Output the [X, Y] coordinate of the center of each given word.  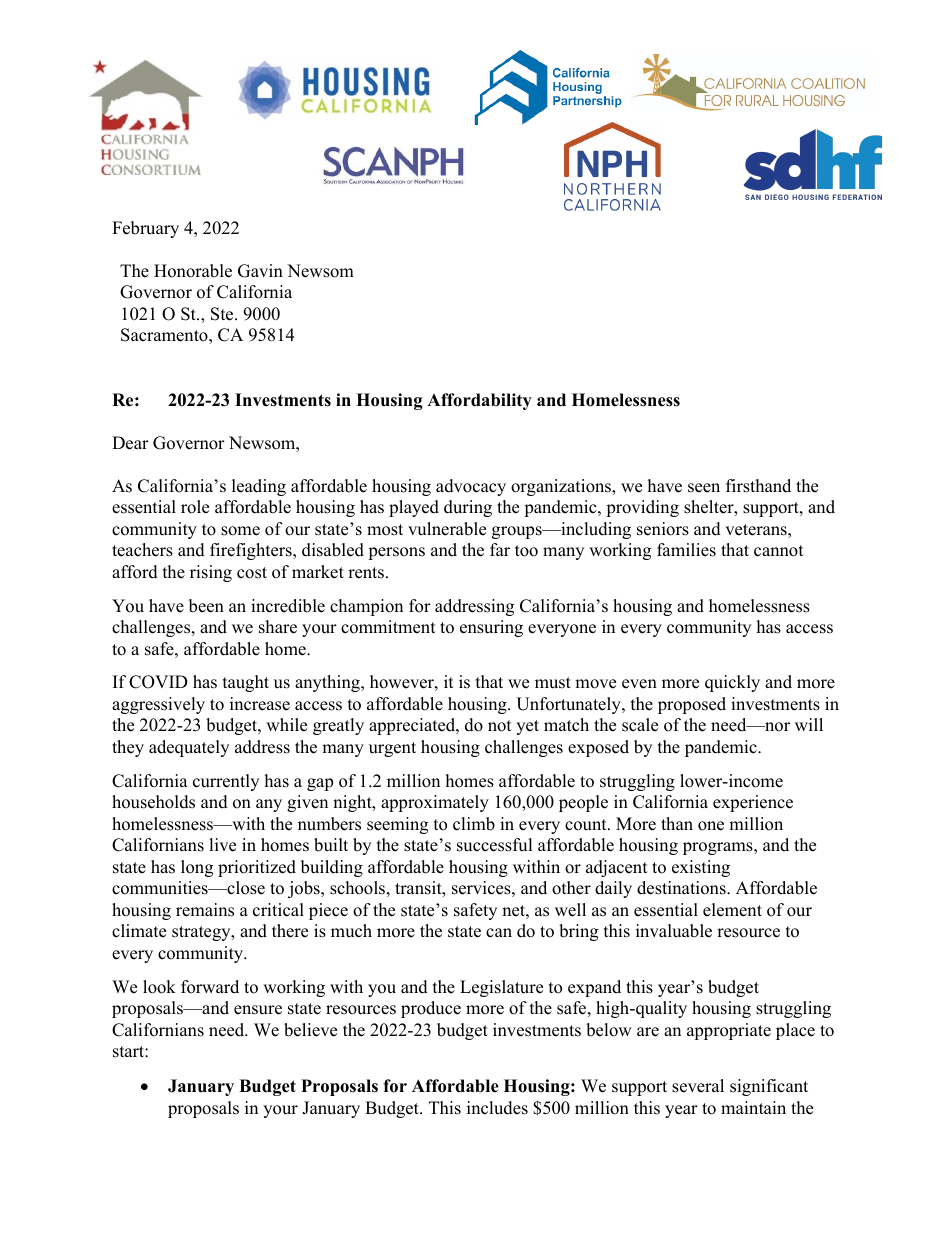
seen [704, 488]
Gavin [260, 271]
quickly [732, 683]
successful [495, 845]
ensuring [491, 628]
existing [701, 868]
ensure [258, 1010]
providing [642, 508]
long [197, 868]
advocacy [471, 487]
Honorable [193, 271]
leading [259, 487]
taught [246, 683]
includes [497, 1108]
